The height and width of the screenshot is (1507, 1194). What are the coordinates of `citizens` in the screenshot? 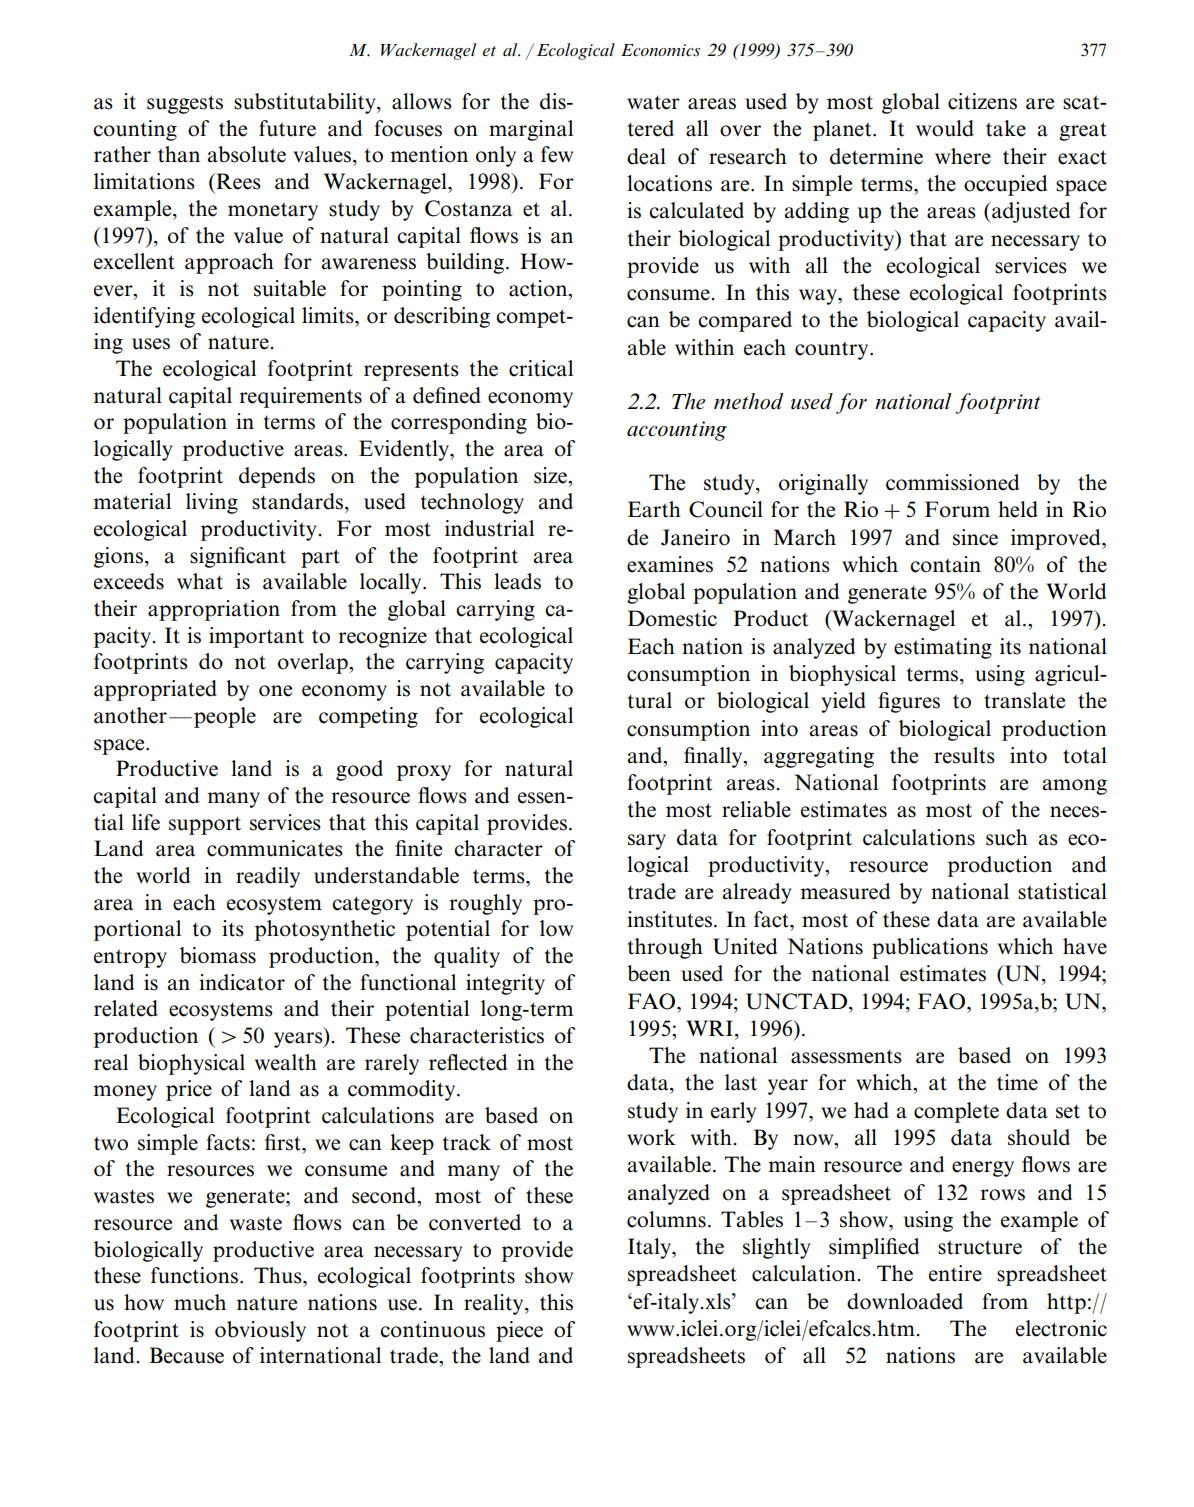 It's located at (982, 101).
